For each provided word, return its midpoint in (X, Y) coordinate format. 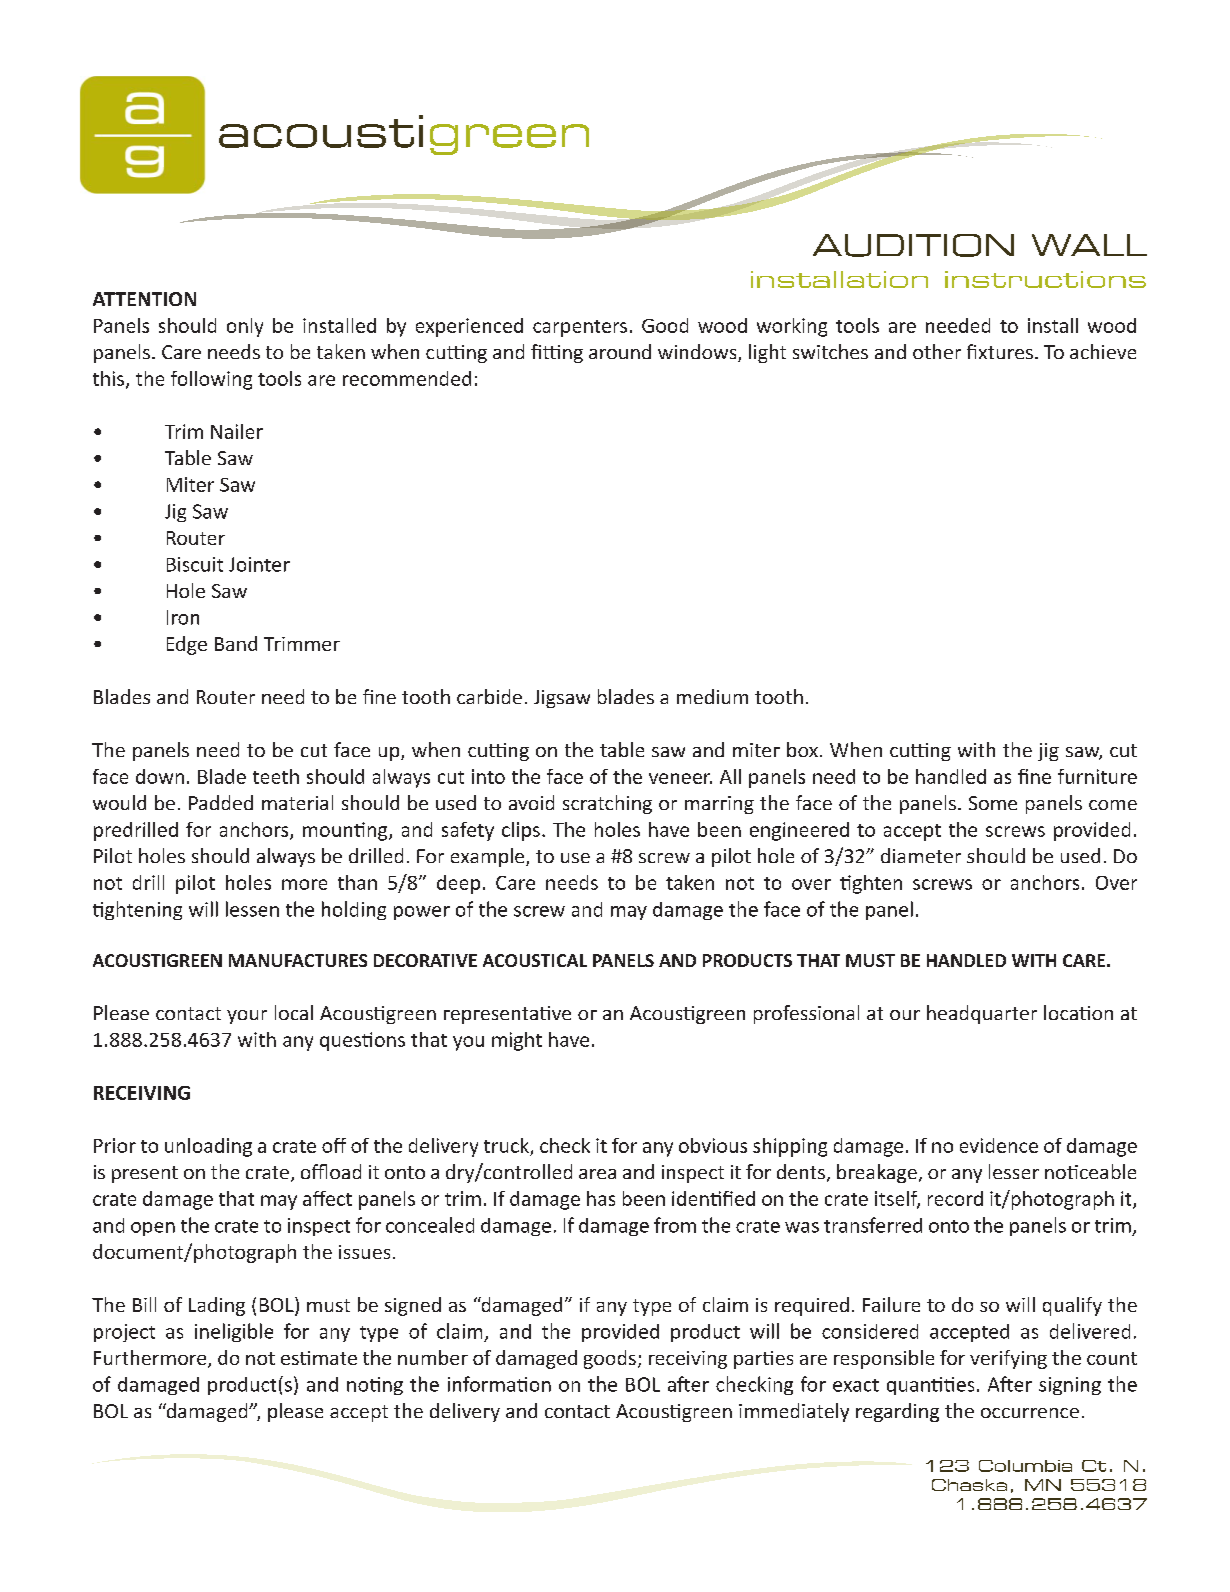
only (245, 327)
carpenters (580, 328)
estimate (319, 1358)
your (247, 1017)
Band (236, 643)
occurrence (1030, 1413)
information (499, 1384)
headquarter (982, 1014)
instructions (1045, 279)
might (517, 1041)
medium (712, 696)
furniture (1097, 776)
